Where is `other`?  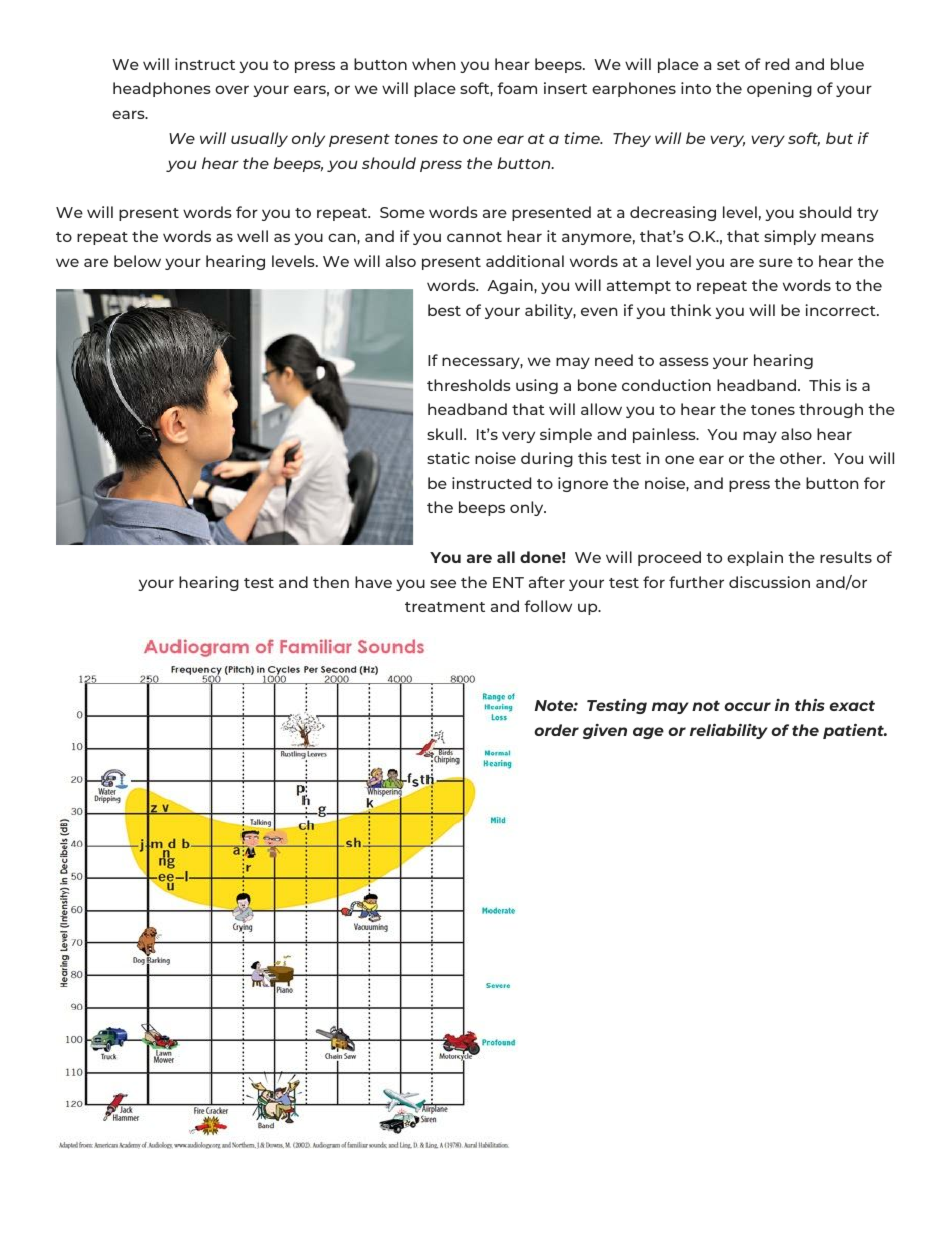
other is located at coordinates (802, 458).
